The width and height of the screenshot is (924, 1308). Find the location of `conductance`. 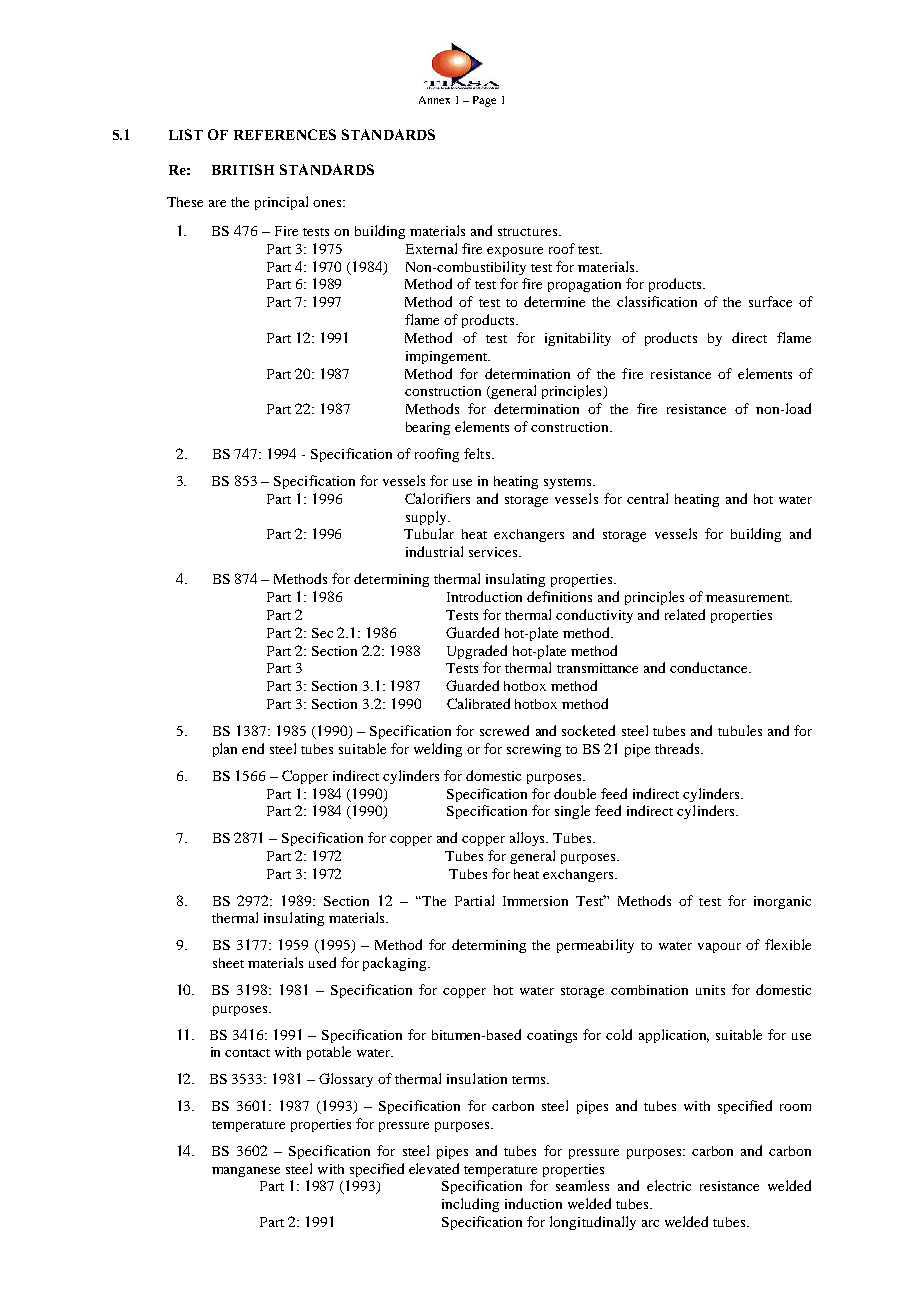

conductance is located at coordinates (710, 667).
